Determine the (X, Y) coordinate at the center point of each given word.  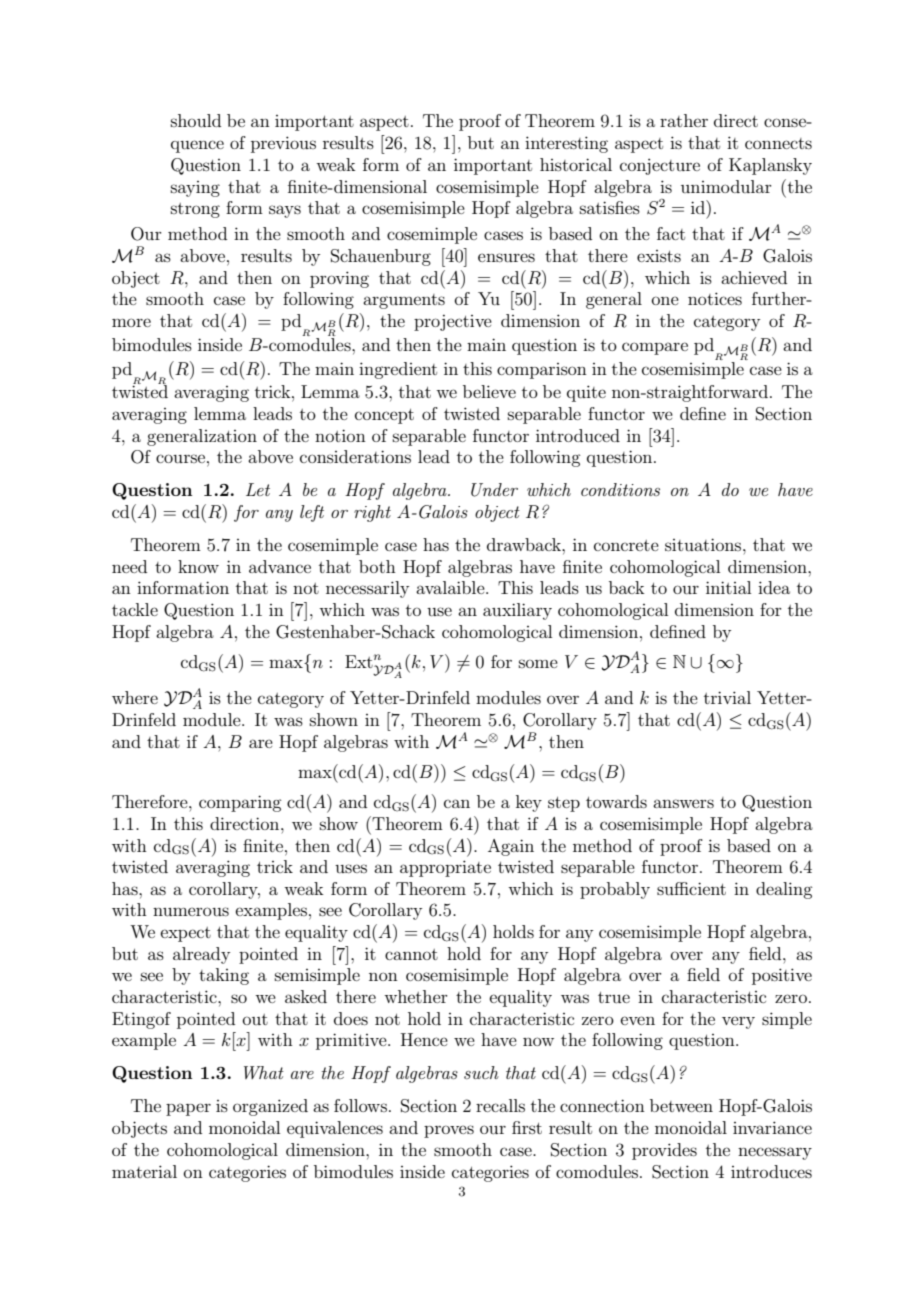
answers (683, 803)
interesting (566, 144)
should (196, 120)
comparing (240, 803)
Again (511, 847)
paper (188, 1109)
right (372, 513)
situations (704, 544)
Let (258, 489)
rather (684, 120)
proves (449, 1131)
